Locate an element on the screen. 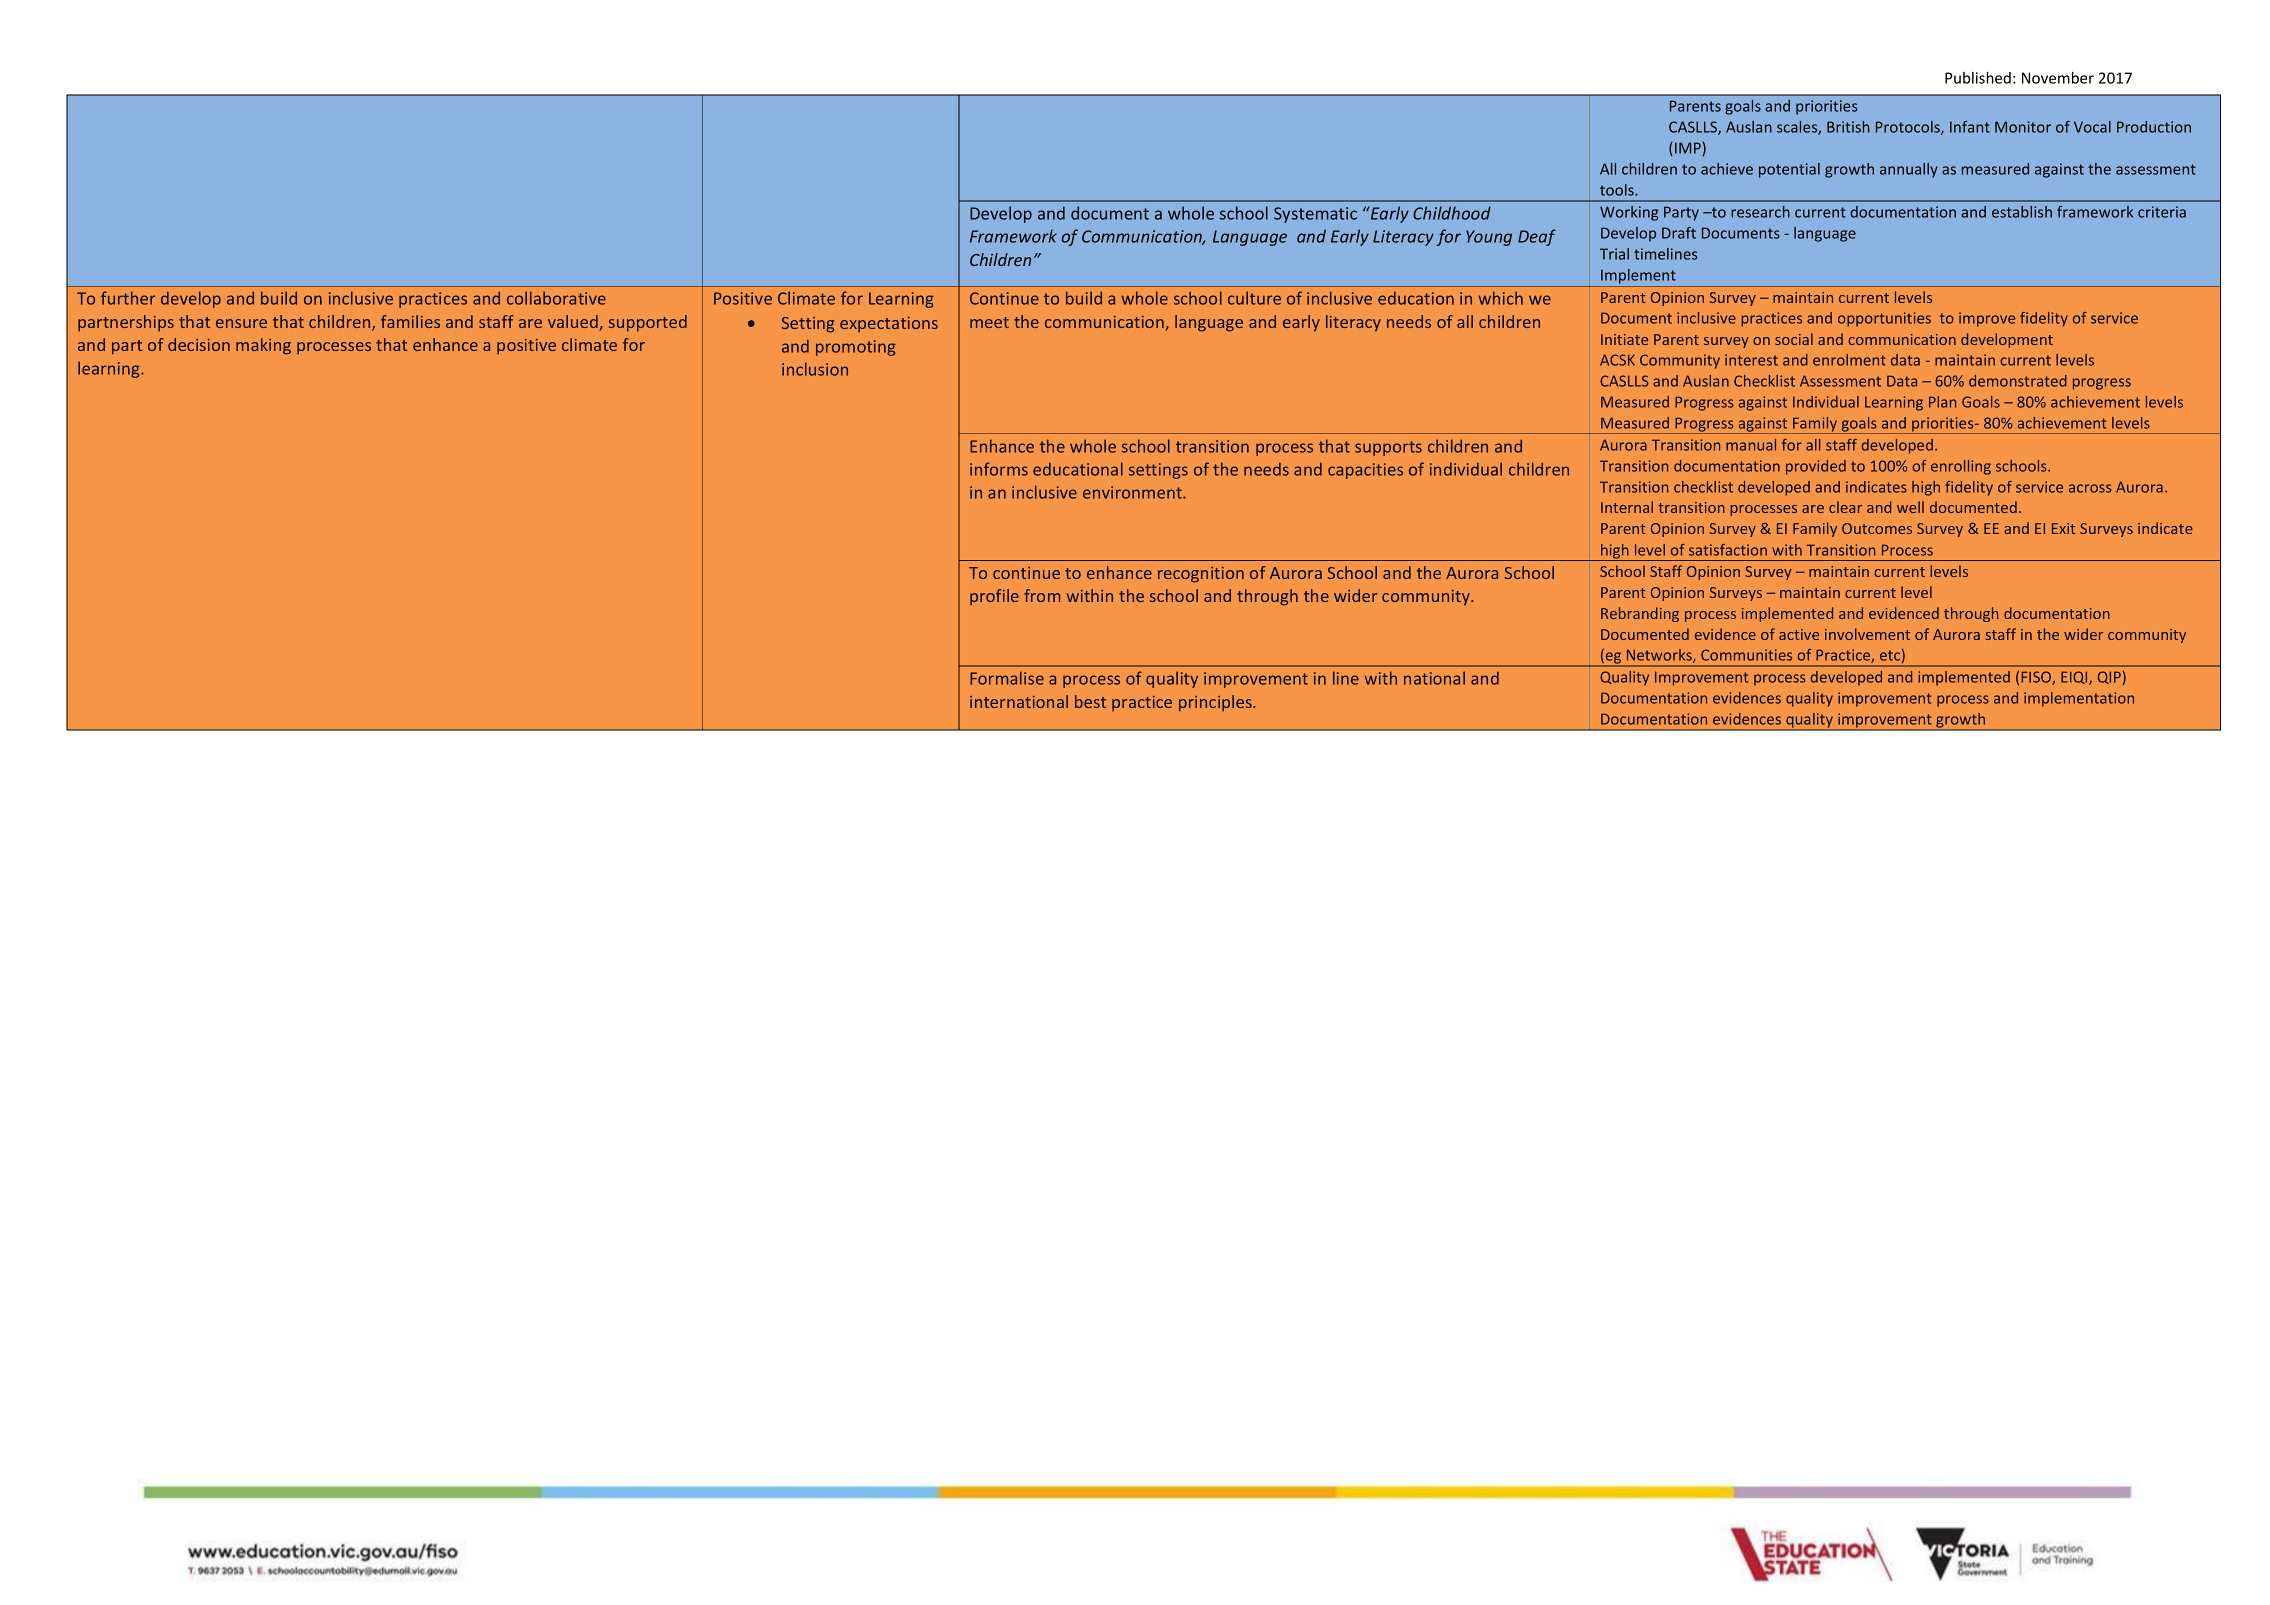 Image resolution: width=2270 pixels, height=1605 pixels. British is located at coordinates (1848, 127).
